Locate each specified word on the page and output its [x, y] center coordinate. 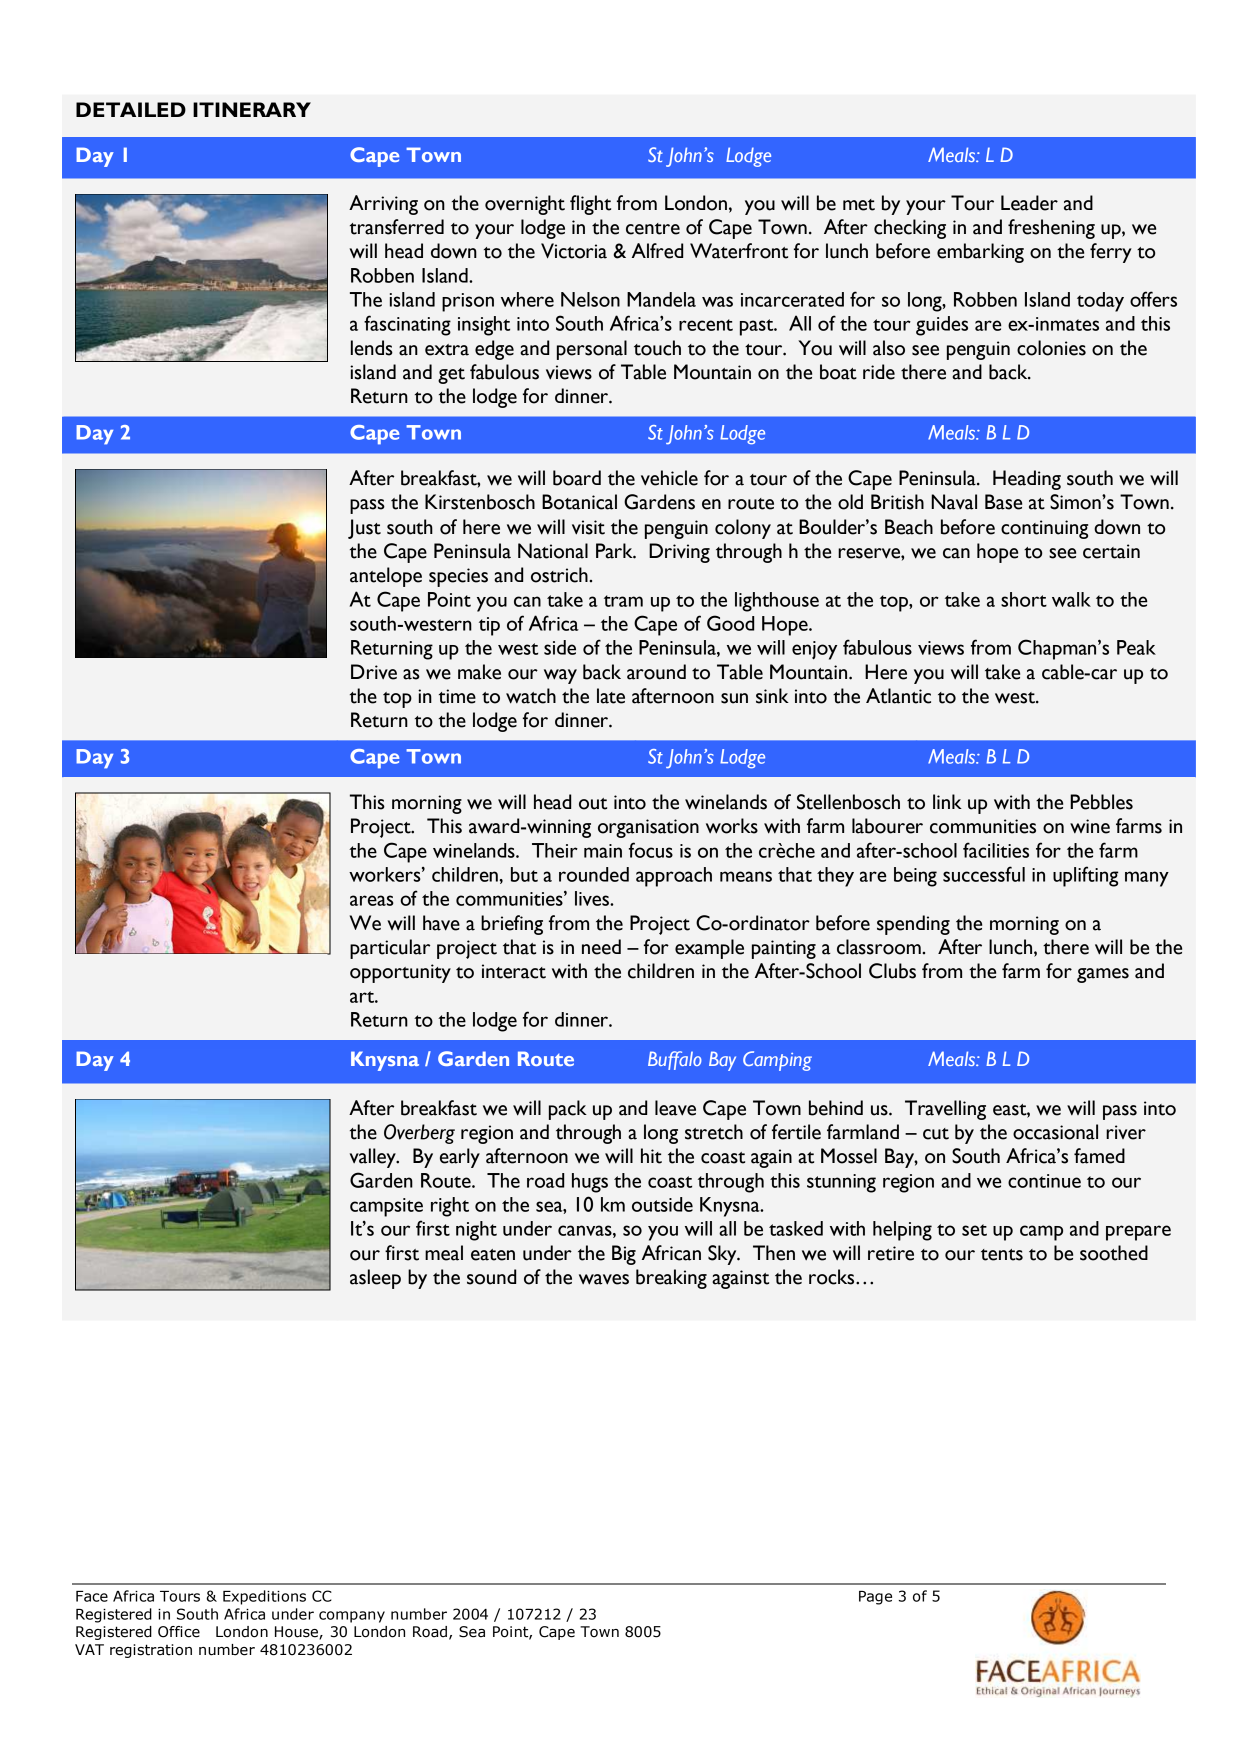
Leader [1029, 203]
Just [364, 529]
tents [1002, 1255]
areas [372, 900]
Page [875, 1598]
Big [624, 1255]
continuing [1044, 529]
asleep [375, 1279]
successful [984, 874]
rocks [833, 1277]
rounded [594, 874]
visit [588, 527]
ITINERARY [252, 109]
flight [590, 205]
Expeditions [264, 1597]
